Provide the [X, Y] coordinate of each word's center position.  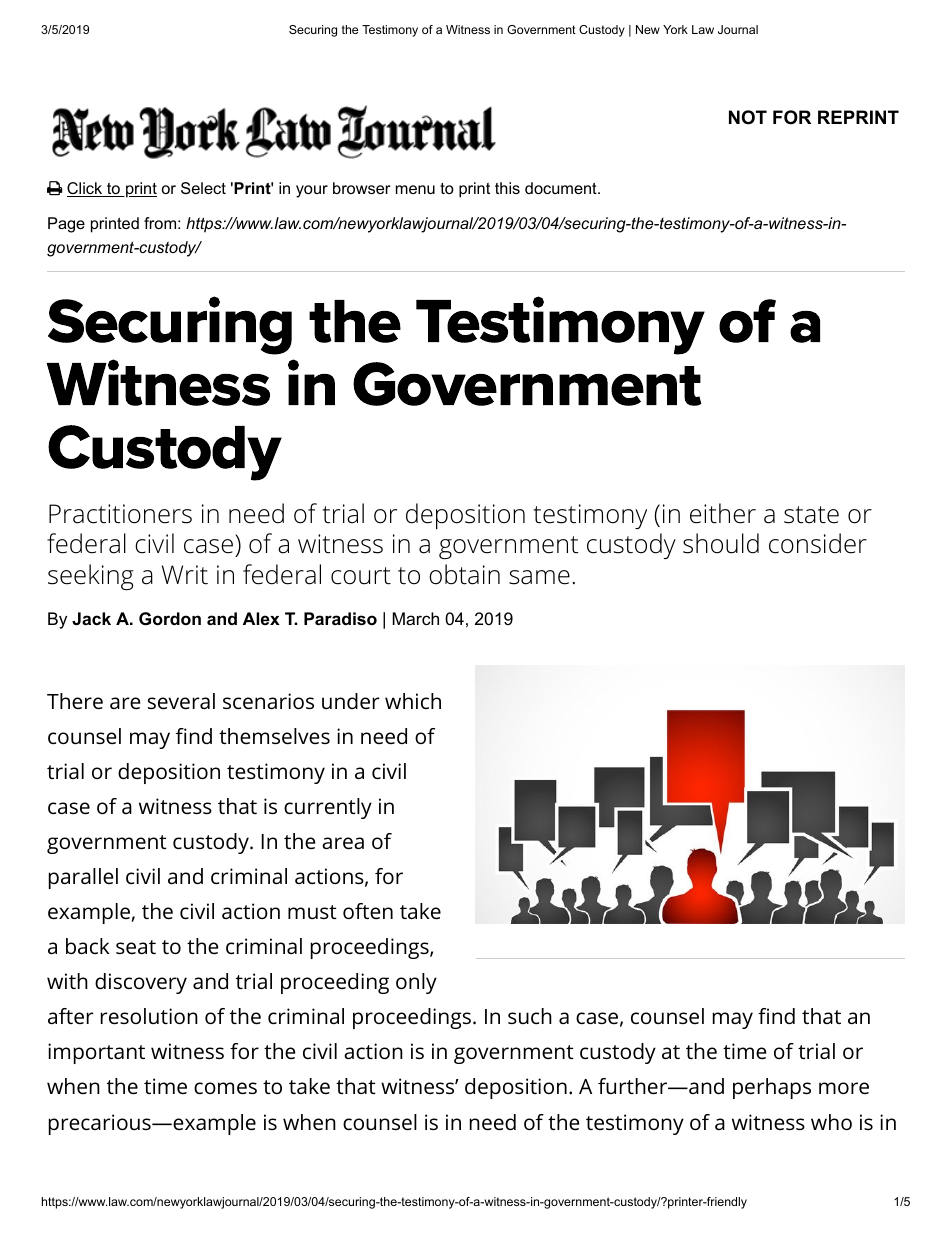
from [160, 223]
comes [225, 1088]
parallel [83, 878]
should [721, 543]
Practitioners [120, 514]
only [416, 983]
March [416, 618]
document [562, 188]
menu [415, 189]
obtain [464, 574]
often [368, 911]
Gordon [170, 618]
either [723, 513]
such [530, 1016]
